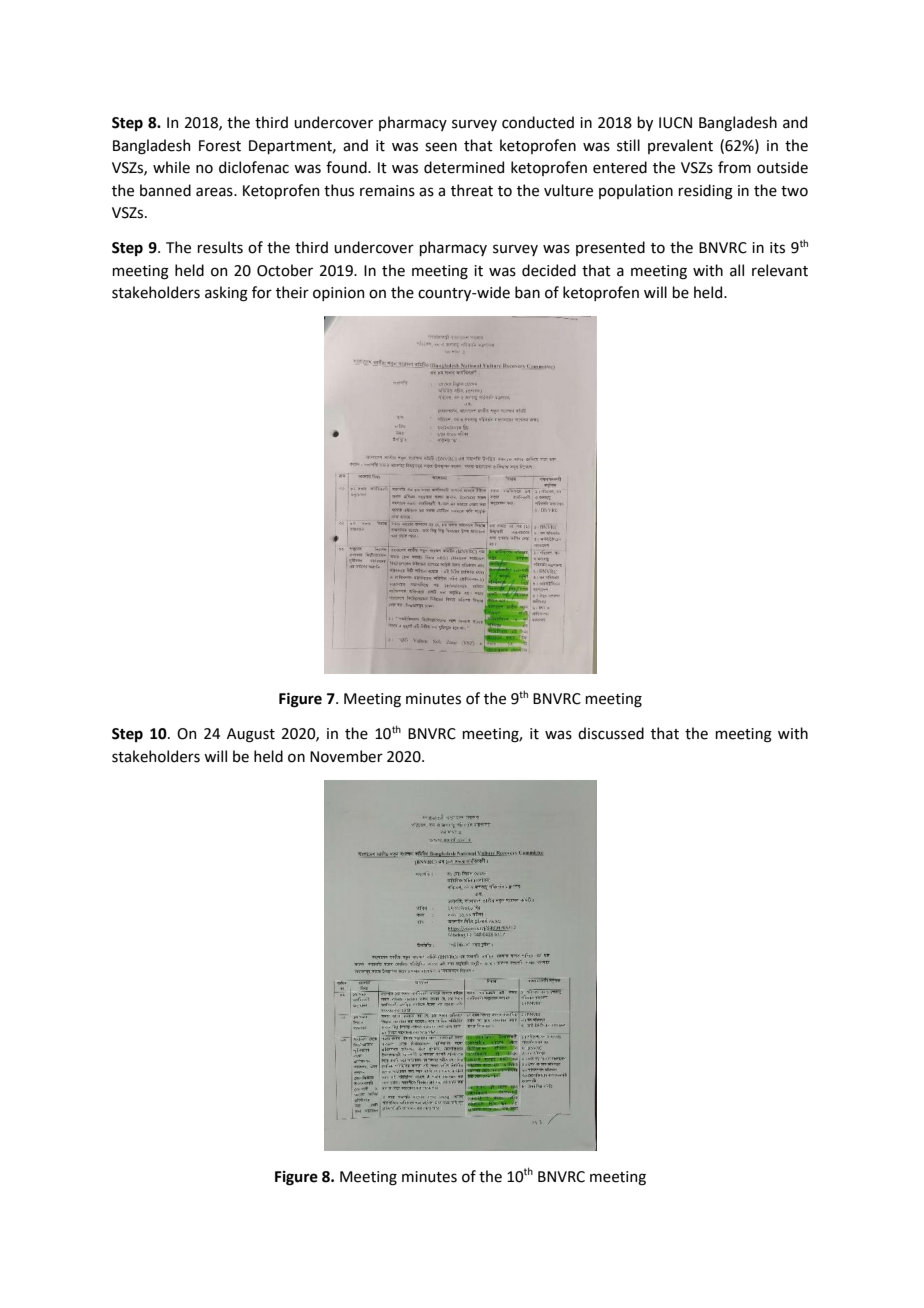  What do you see at coordinates (220, 146) in the document?
I see `Forest` at bounding box center [220, 146].
